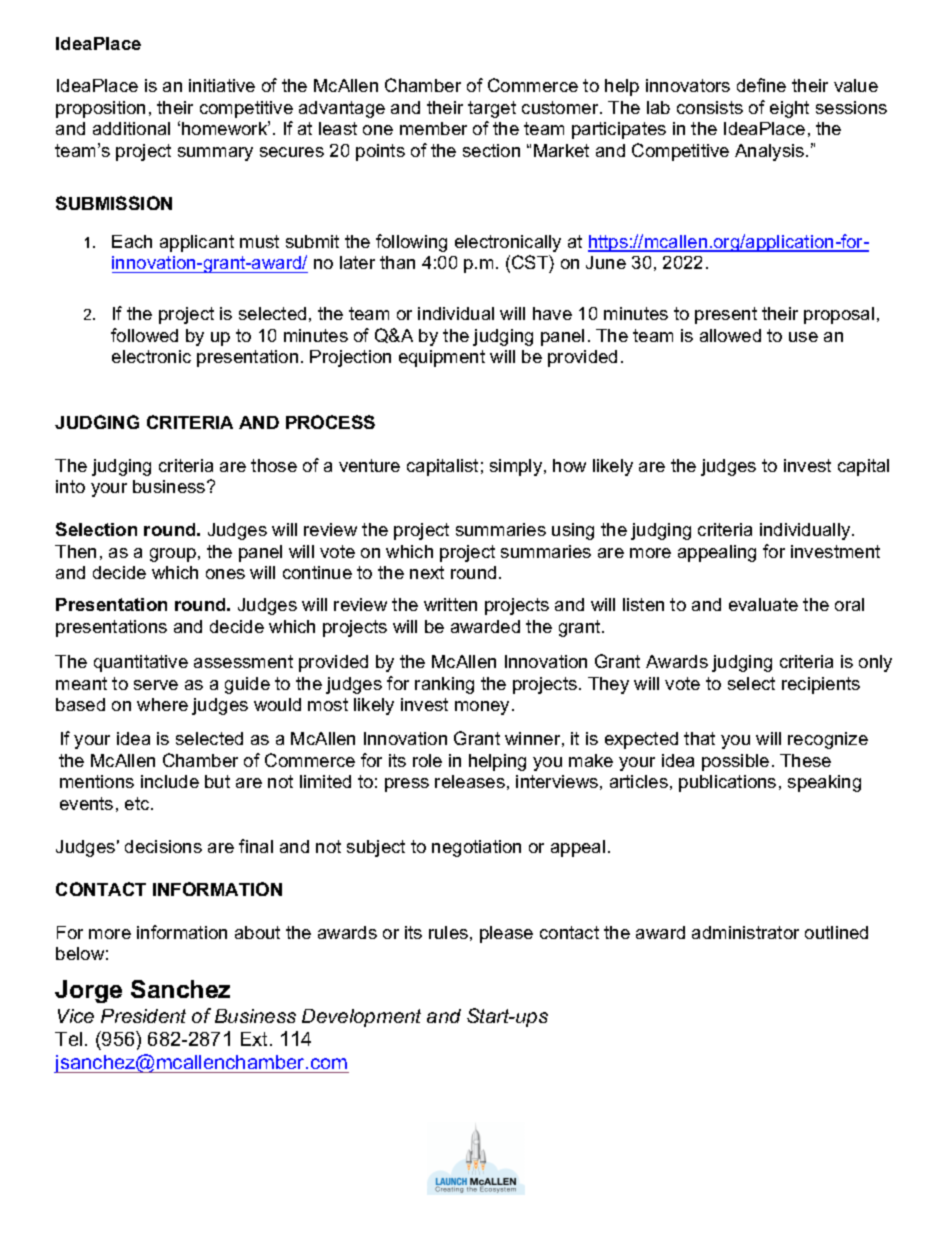 The image size is (952, 1233). Describe the element at coordinates (789, 109) in the screenshot. I see `eight` at that location.
